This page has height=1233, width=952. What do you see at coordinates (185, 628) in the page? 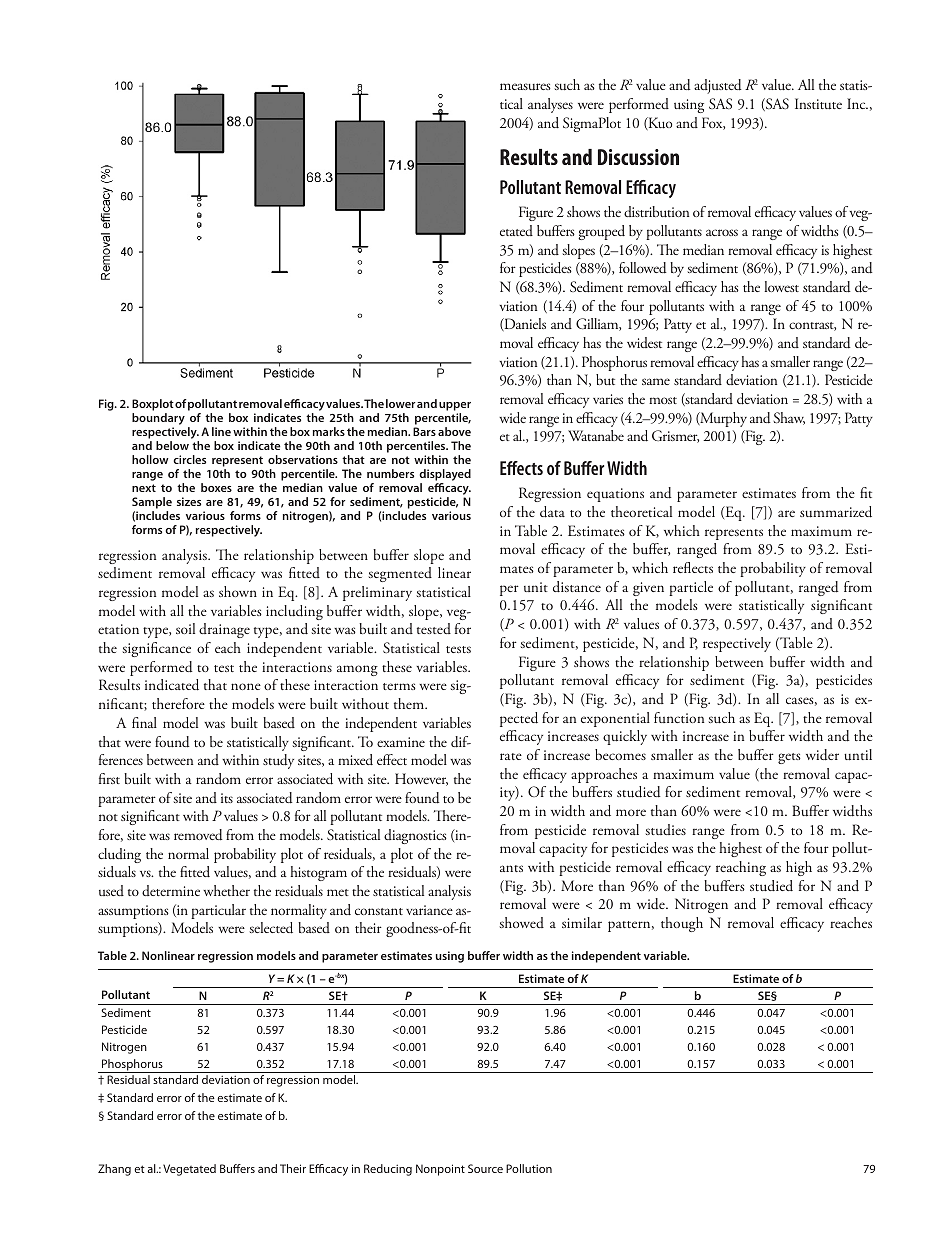
I see `soil` at bounding box center [185, 628].
